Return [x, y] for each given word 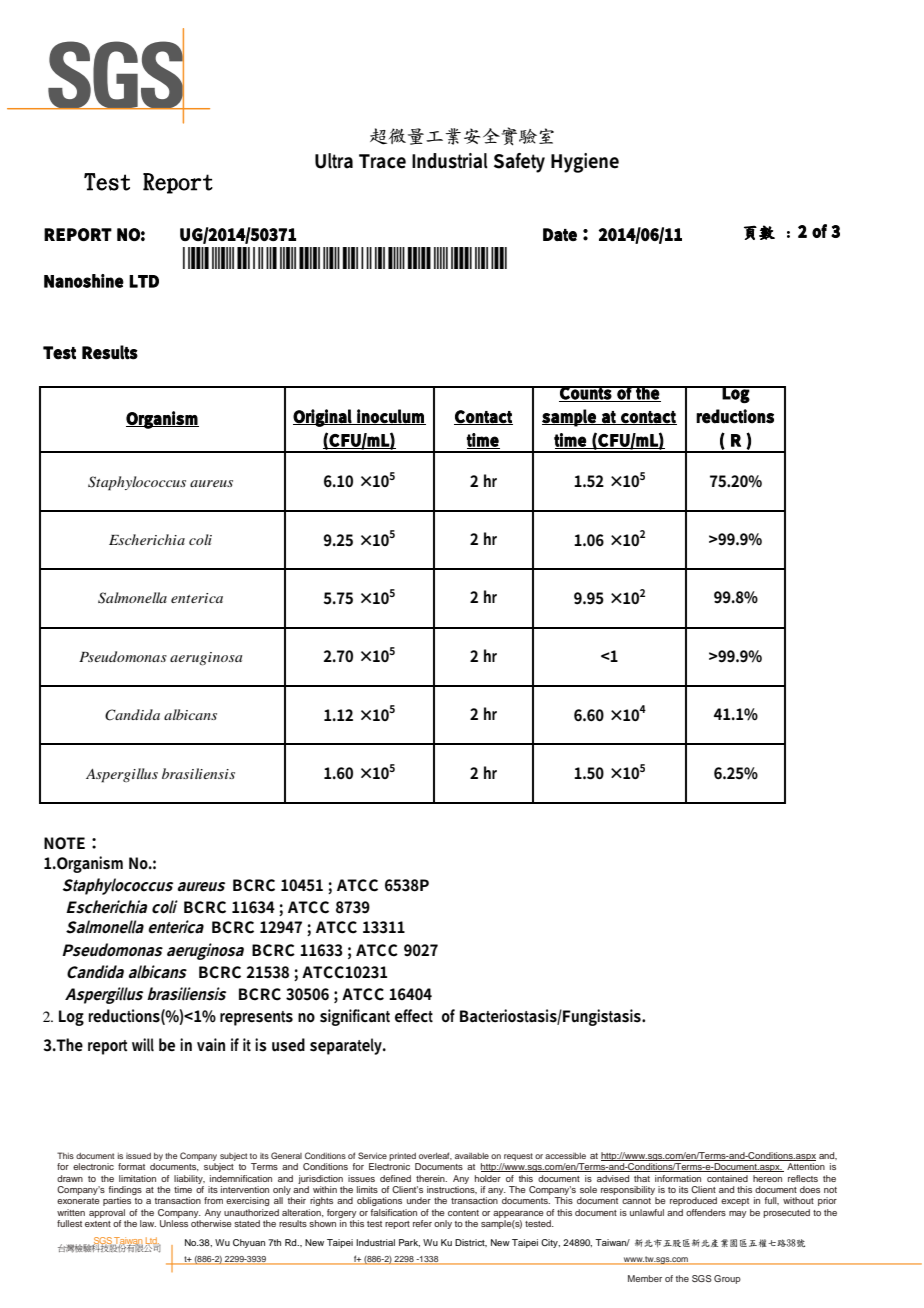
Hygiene [585, 163]
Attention [806, 1166]
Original [324, 418]
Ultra [334, 161]
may [738, 1214]
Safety [519, 163]
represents [256, 1018]
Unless [174, 1223]
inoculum [391, 417]
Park [409, 1243]
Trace [382, 161]
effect [414, 1016]
